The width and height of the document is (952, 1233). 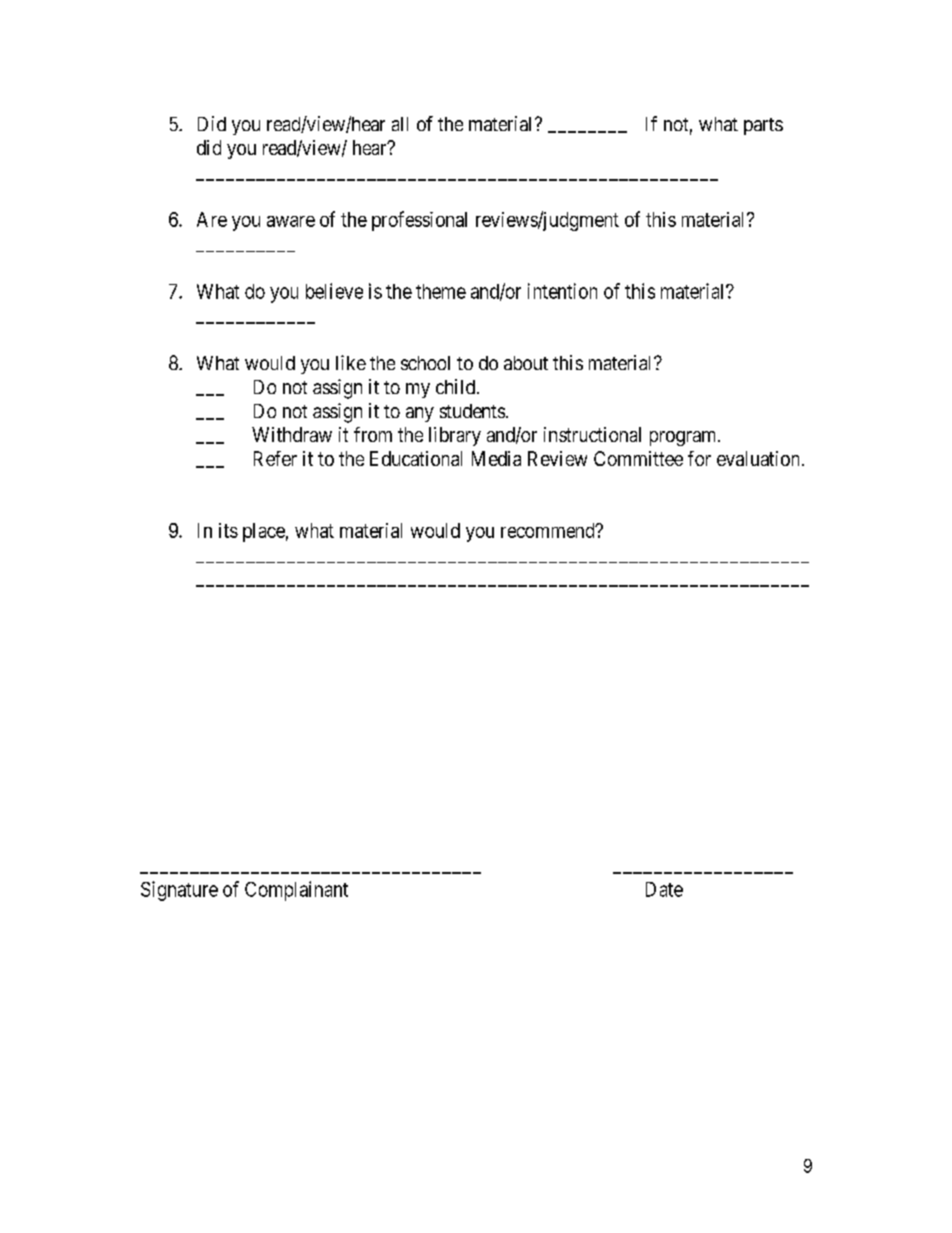 I want to click on parts, so click(x=763, y=126).
